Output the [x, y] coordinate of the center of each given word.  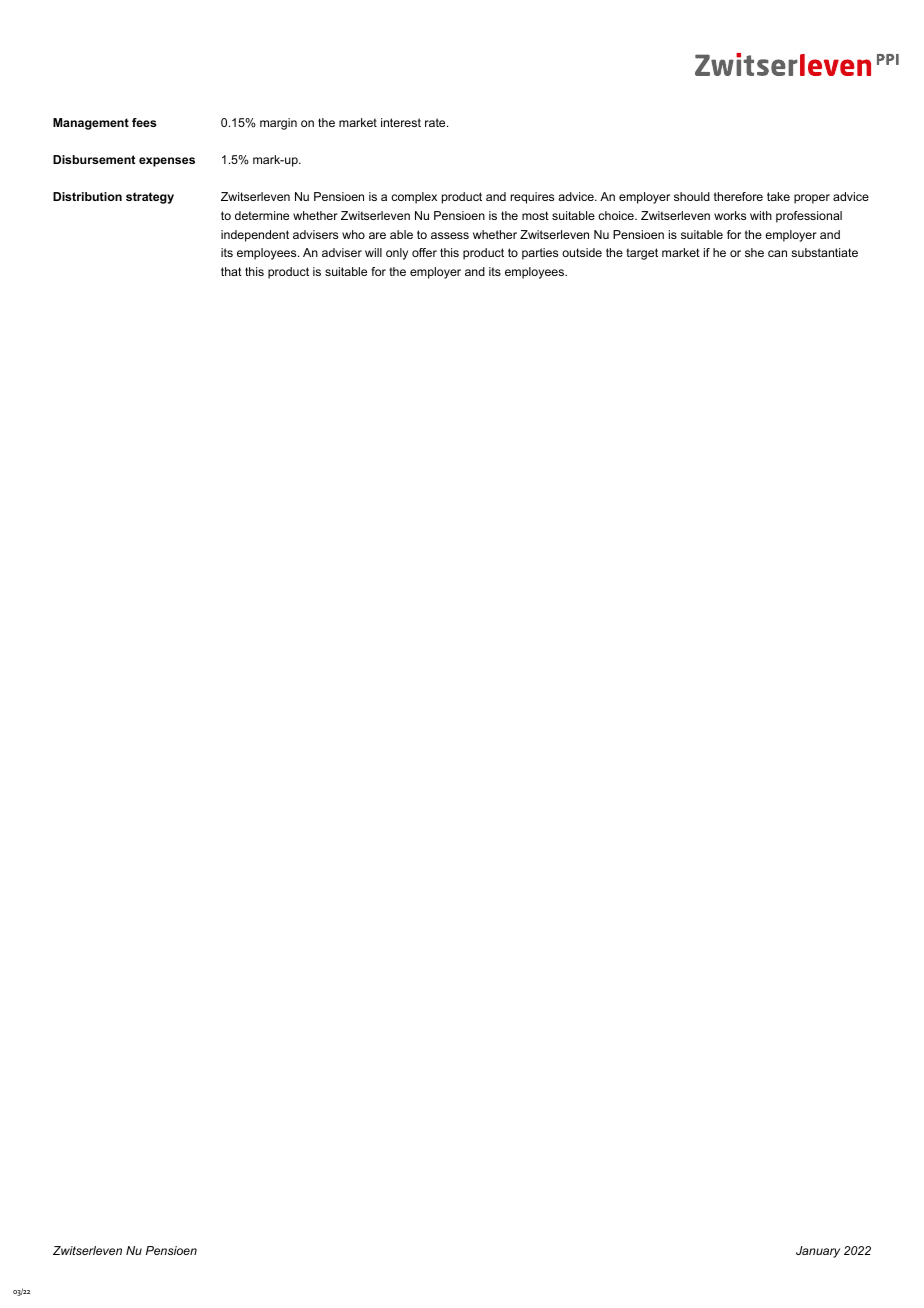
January [818, 1252]
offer [424, 252]
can [777, 253]
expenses [167, 162]
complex [414, 198]
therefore [738, 196]
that [231, 271]
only [397, 254]
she [754, 252]
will [373, 252]
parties [540, 254]
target [642, 254]
